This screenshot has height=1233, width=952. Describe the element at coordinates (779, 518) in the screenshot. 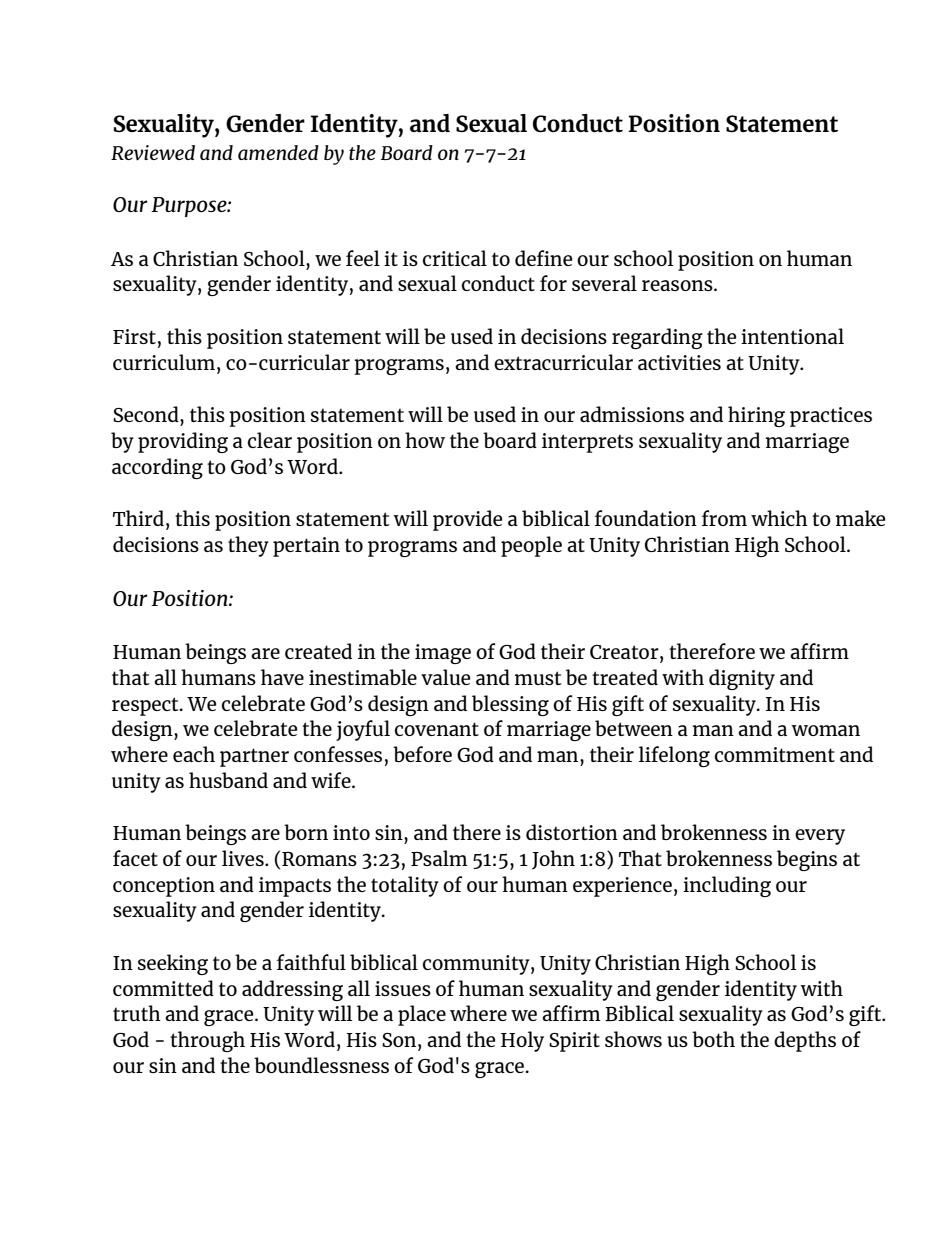

I see `which` at that location.
